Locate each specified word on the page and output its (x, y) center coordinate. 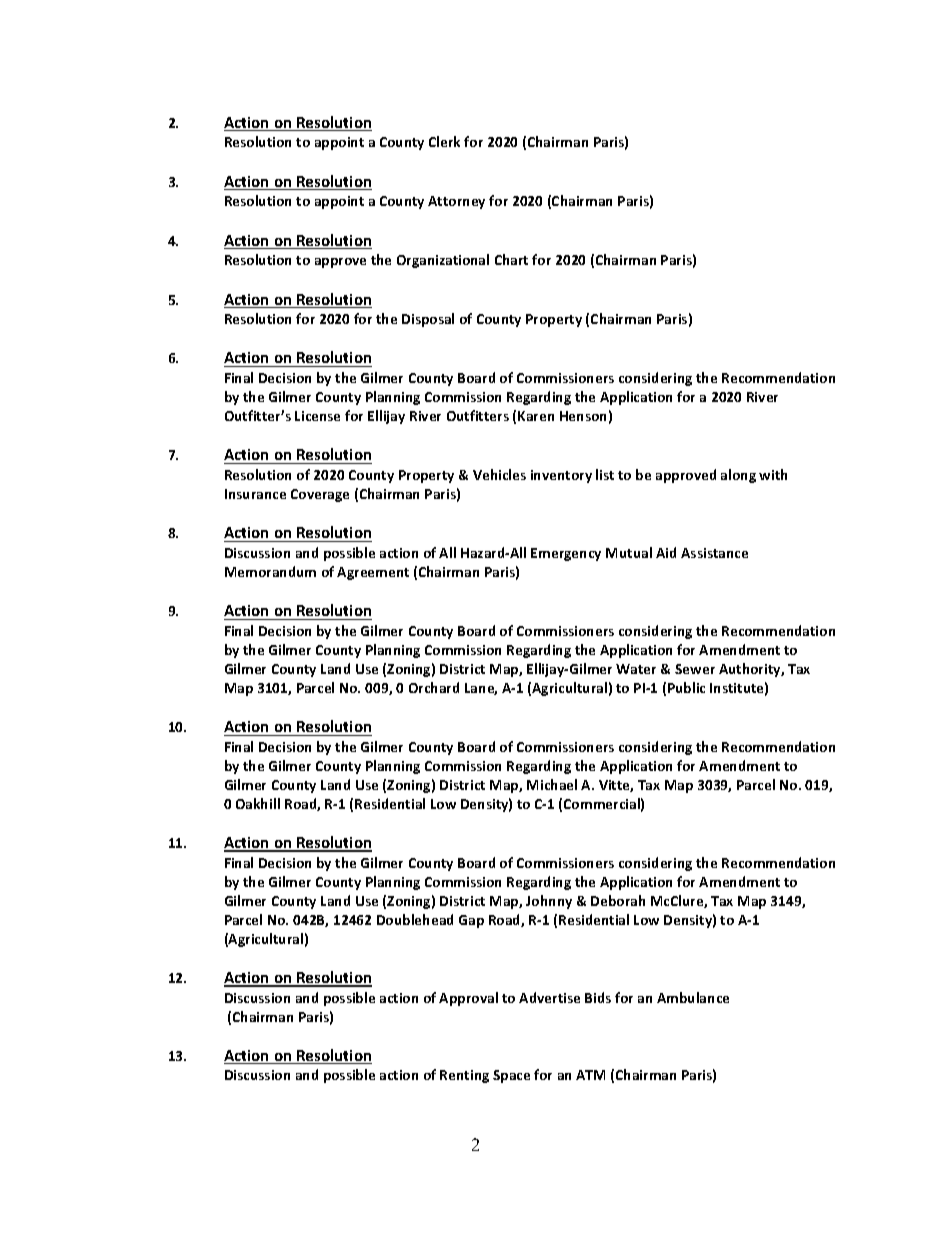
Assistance (714, 553)
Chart (511, 259)
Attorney (456, 202)
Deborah (618, 900)
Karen (536, 416)
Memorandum (270, 571)
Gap (471, 921)
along (738, 476)
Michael (552, 784)
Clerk (444, 141)
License (317, 416)
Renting (464, 1076)
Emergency (566, 554)
